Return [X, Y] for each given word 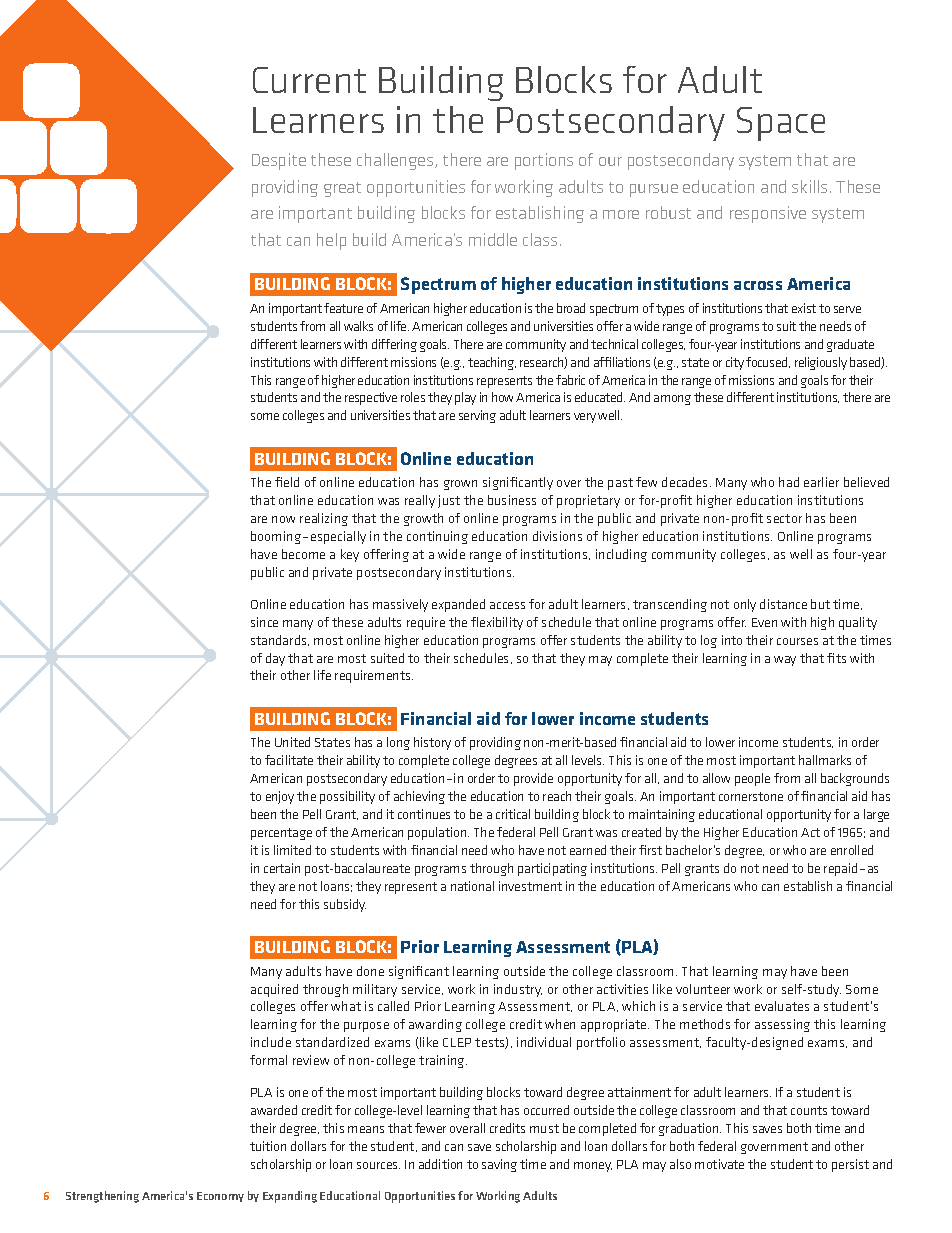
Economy [220, 1197]
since [264, 622]
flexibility [497, 623]
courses [797, 641]
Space [781, 124]
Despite [279, 161]
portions [544, 161]
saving [499, 1165]
